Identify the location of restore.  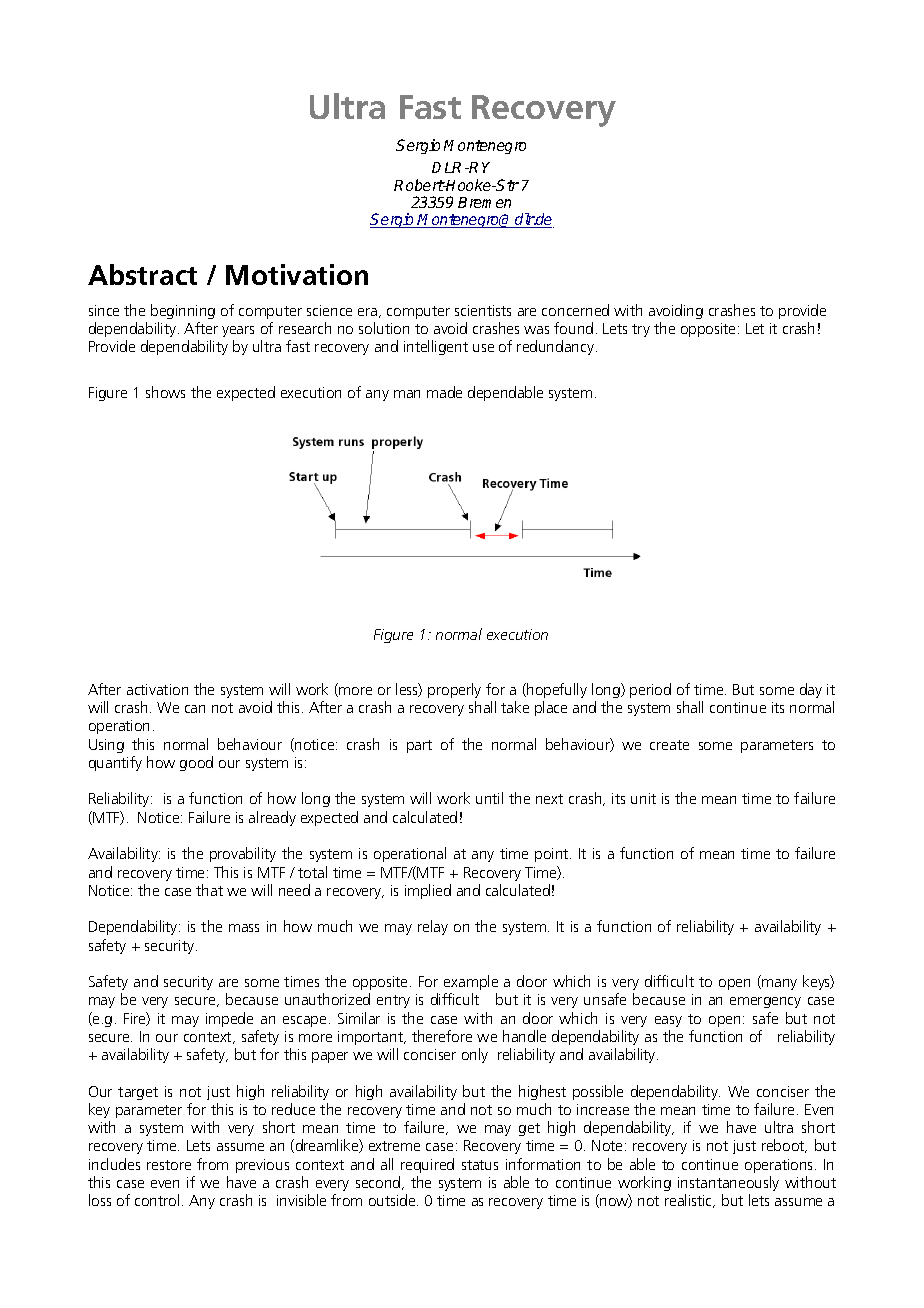
(169, 1165).
